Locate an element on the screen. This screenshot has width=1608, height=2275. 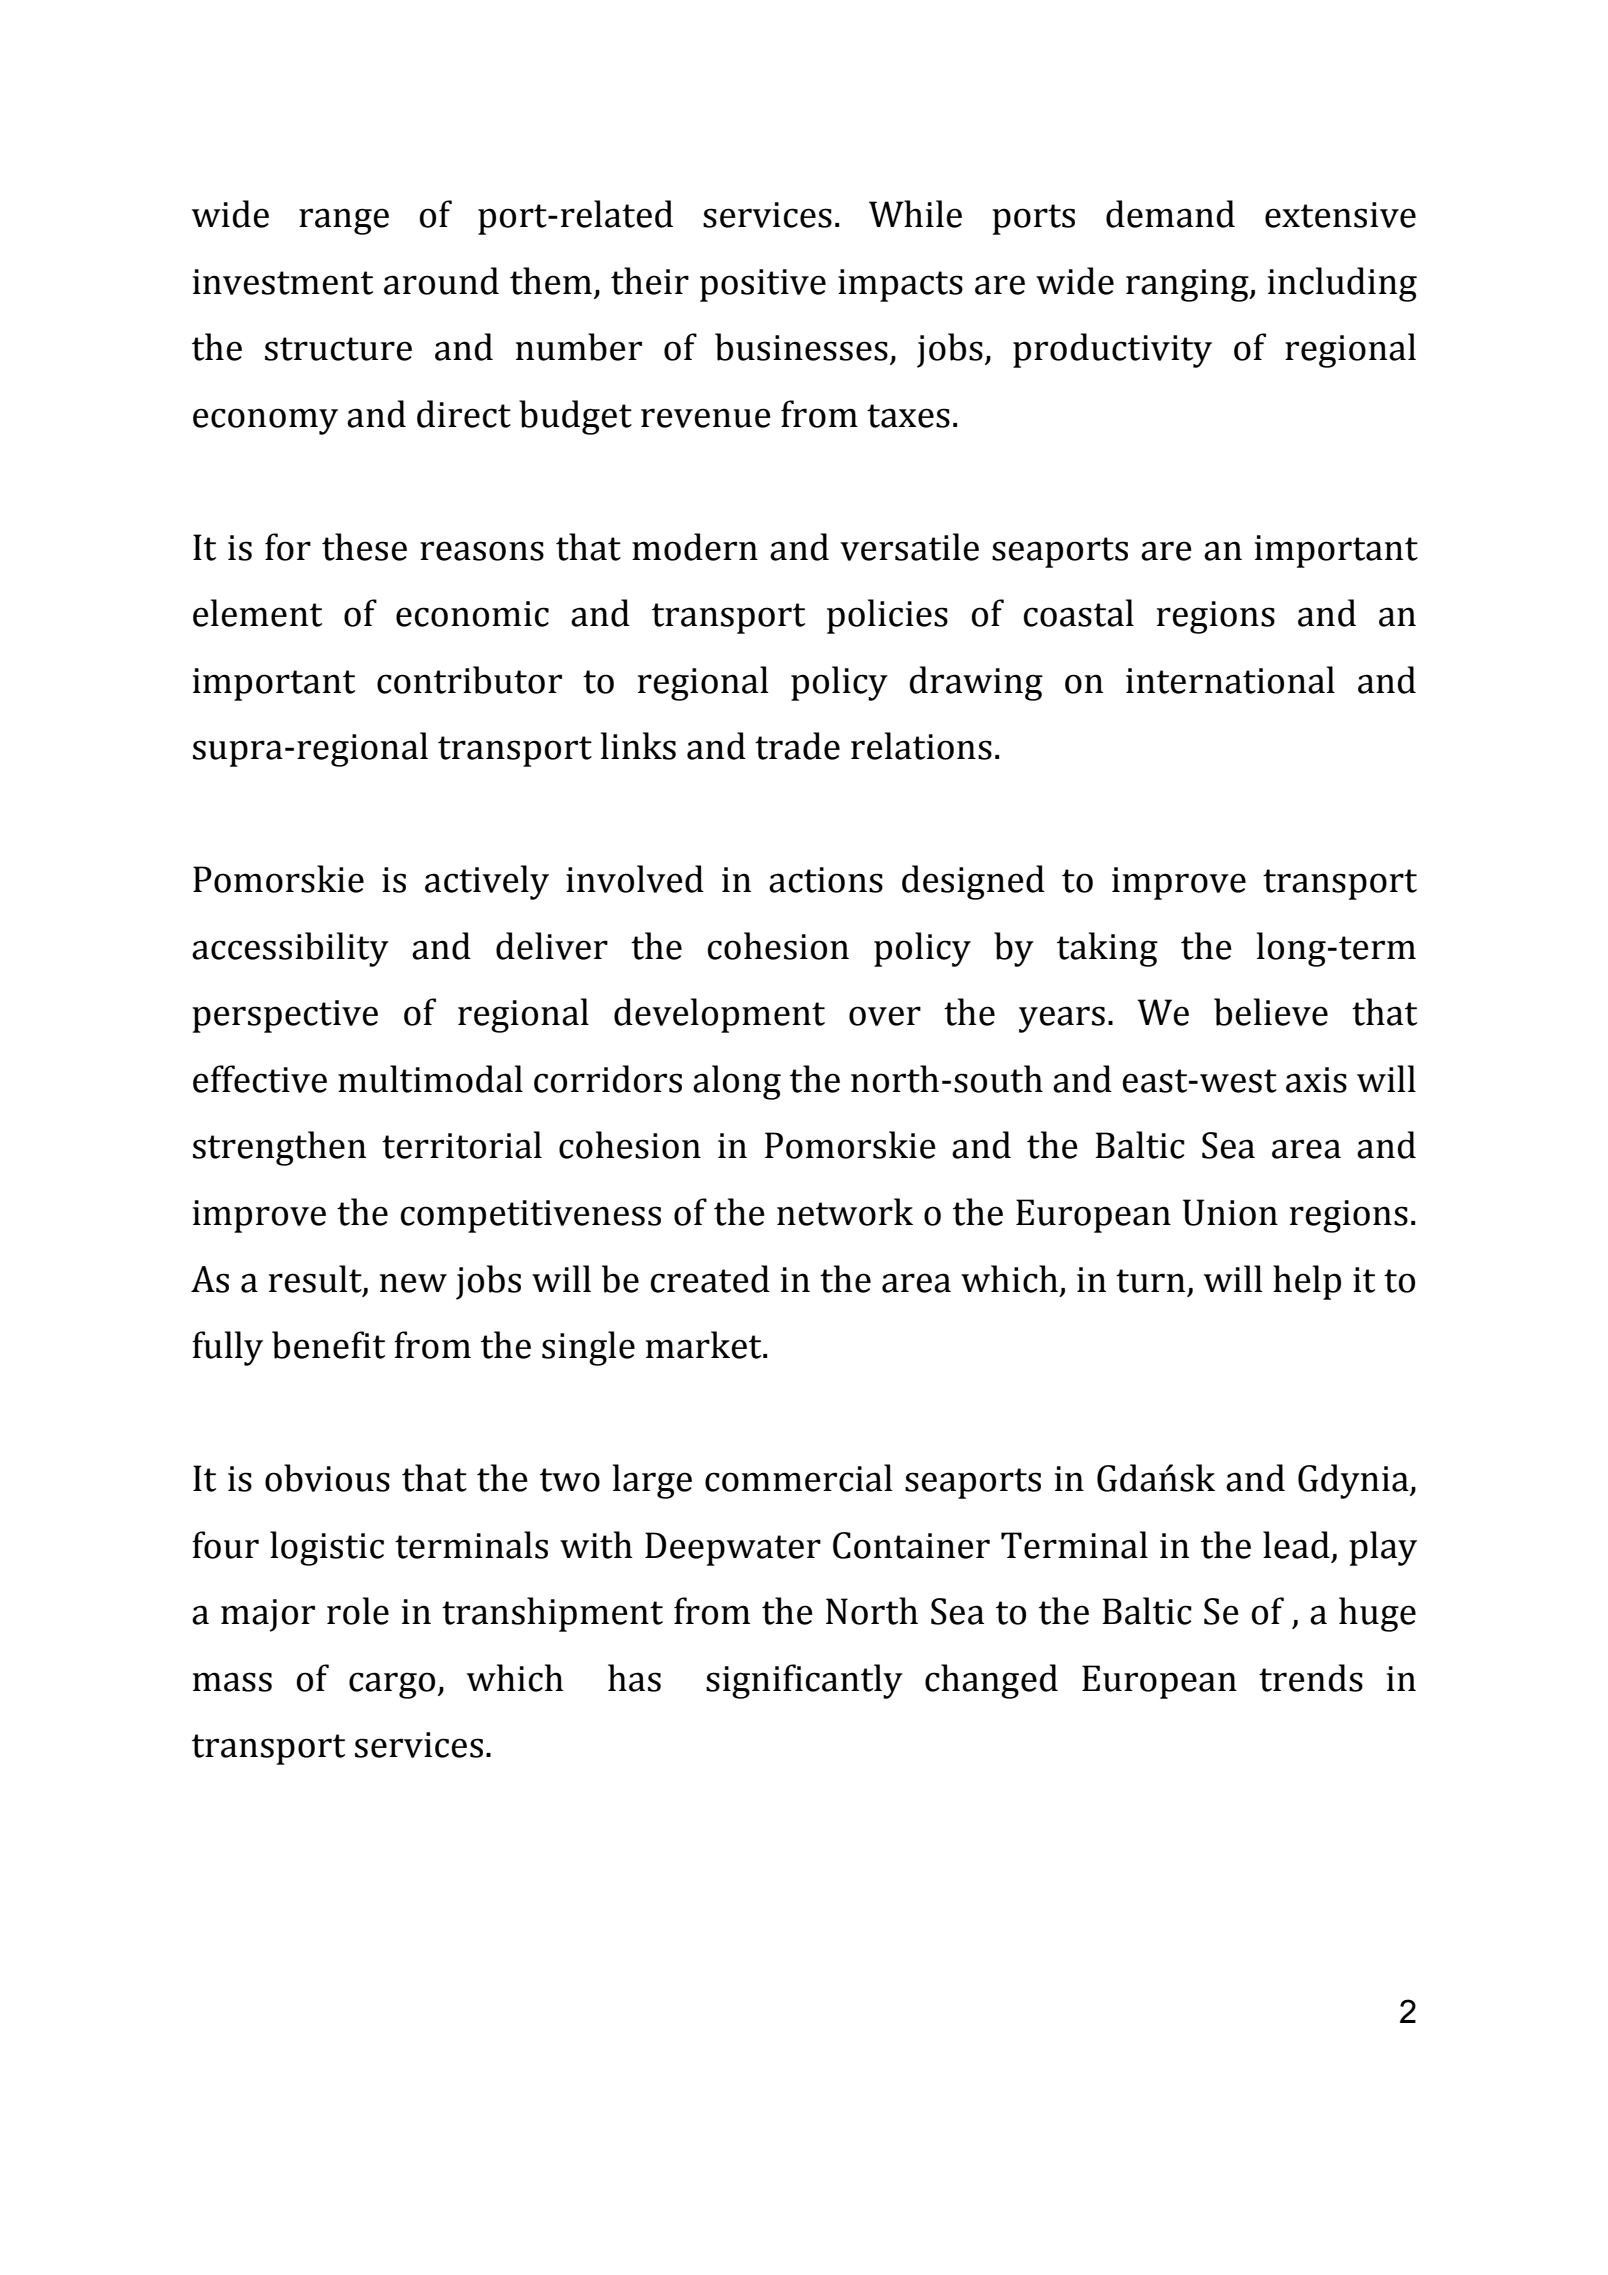
range is located at coordinates (344, 221).
